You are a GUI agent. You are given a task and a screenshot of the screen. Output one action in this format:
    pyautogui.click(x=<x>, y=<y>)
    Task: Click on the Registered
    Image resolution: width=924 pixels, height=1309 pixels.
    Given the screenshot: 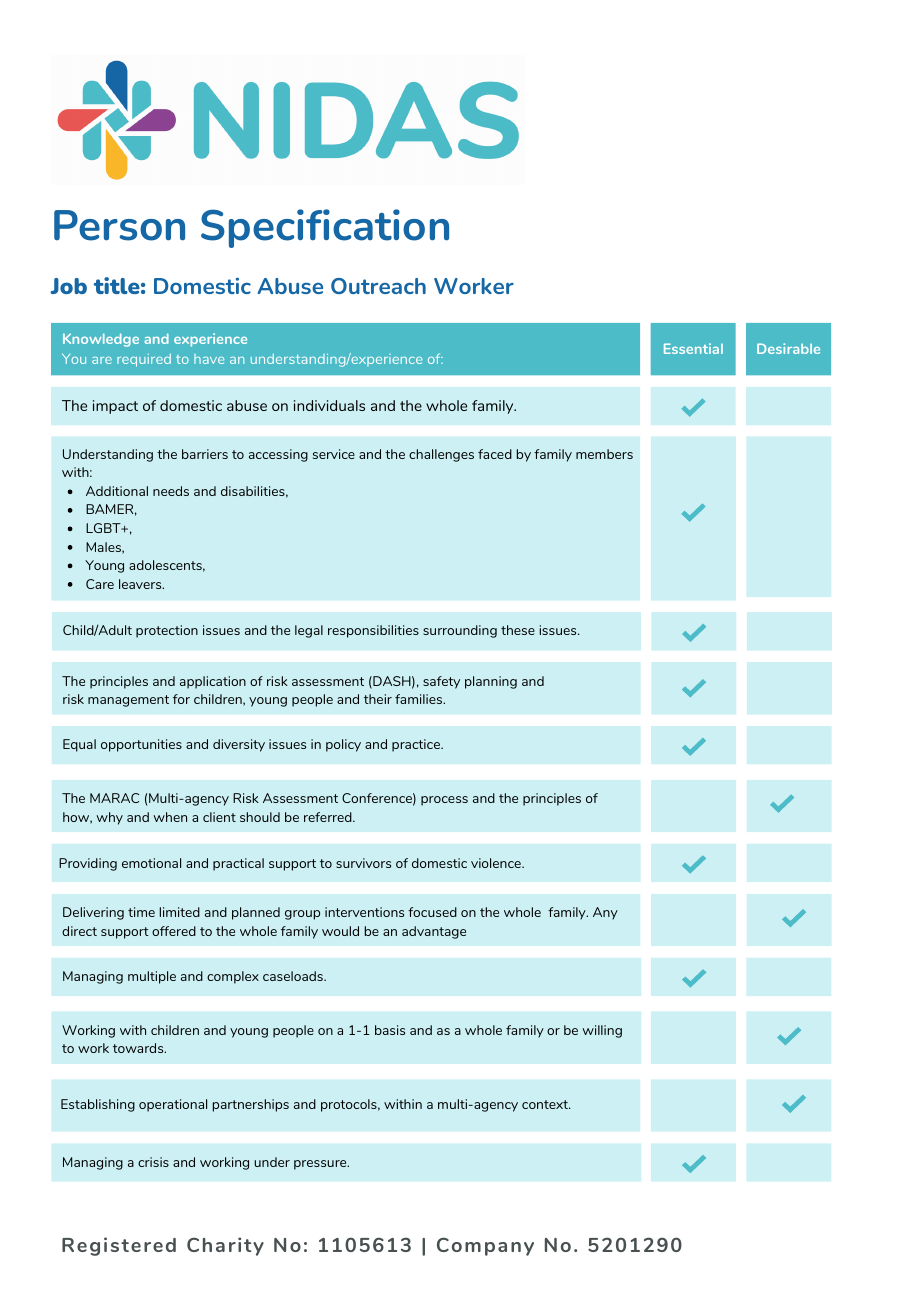 What is the action you would take?
    pyautogui.click(x=119, y=1246)
